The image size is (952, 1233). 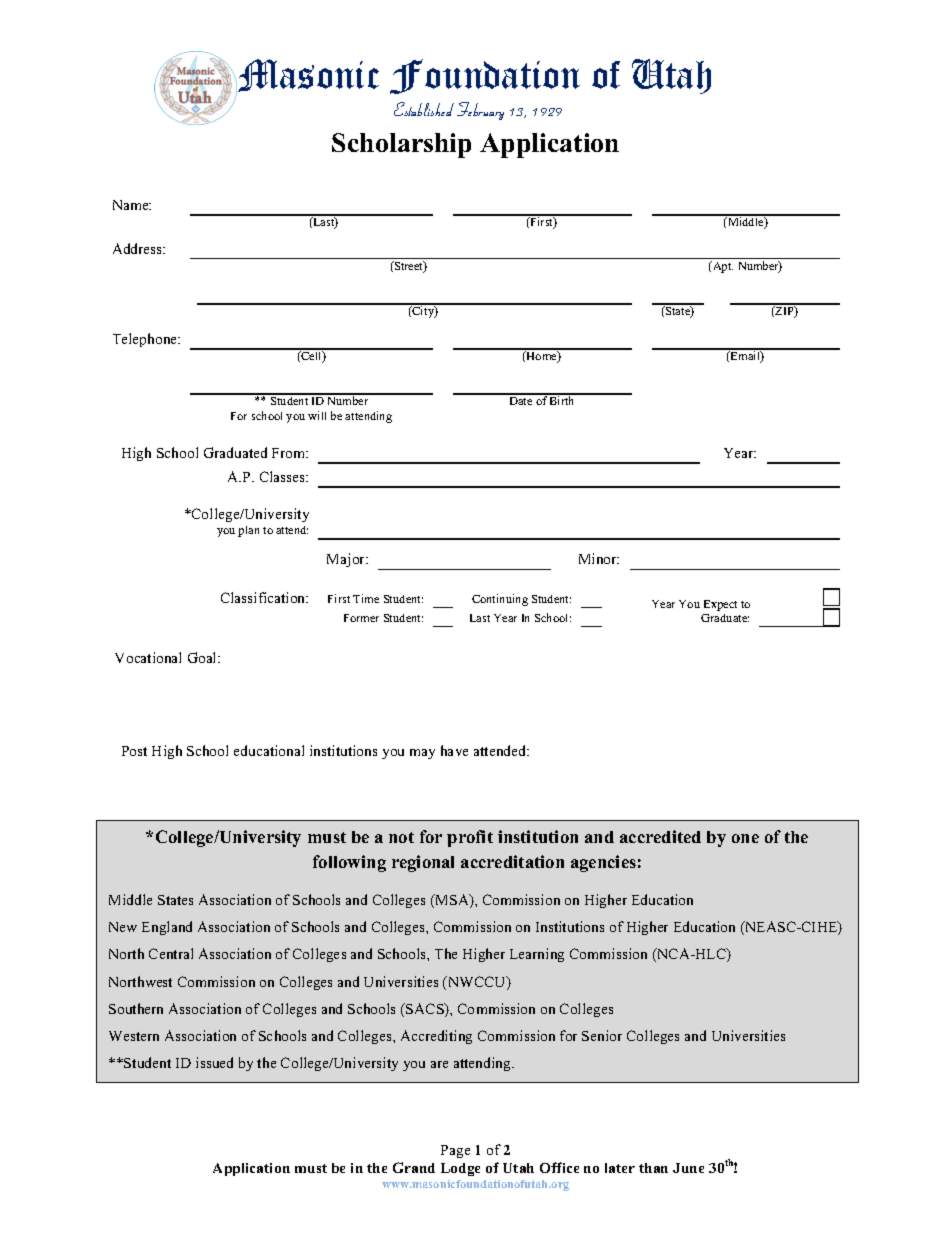 What do you see at coordinates (720, 605) in the image?
I see `Expect` at bounding box center [720, 605].
